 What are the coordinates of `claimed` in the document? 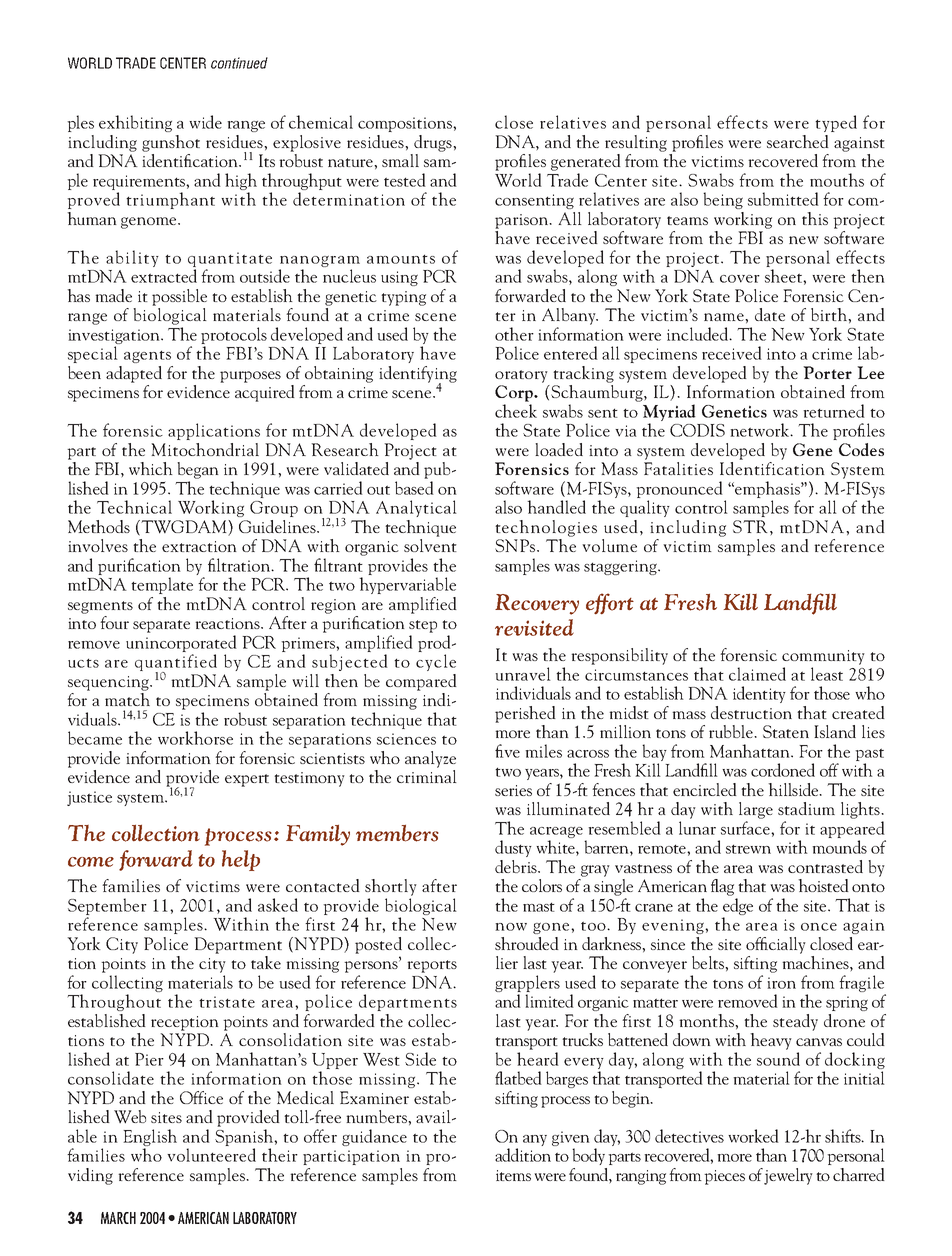 It's located at (757, 674).
